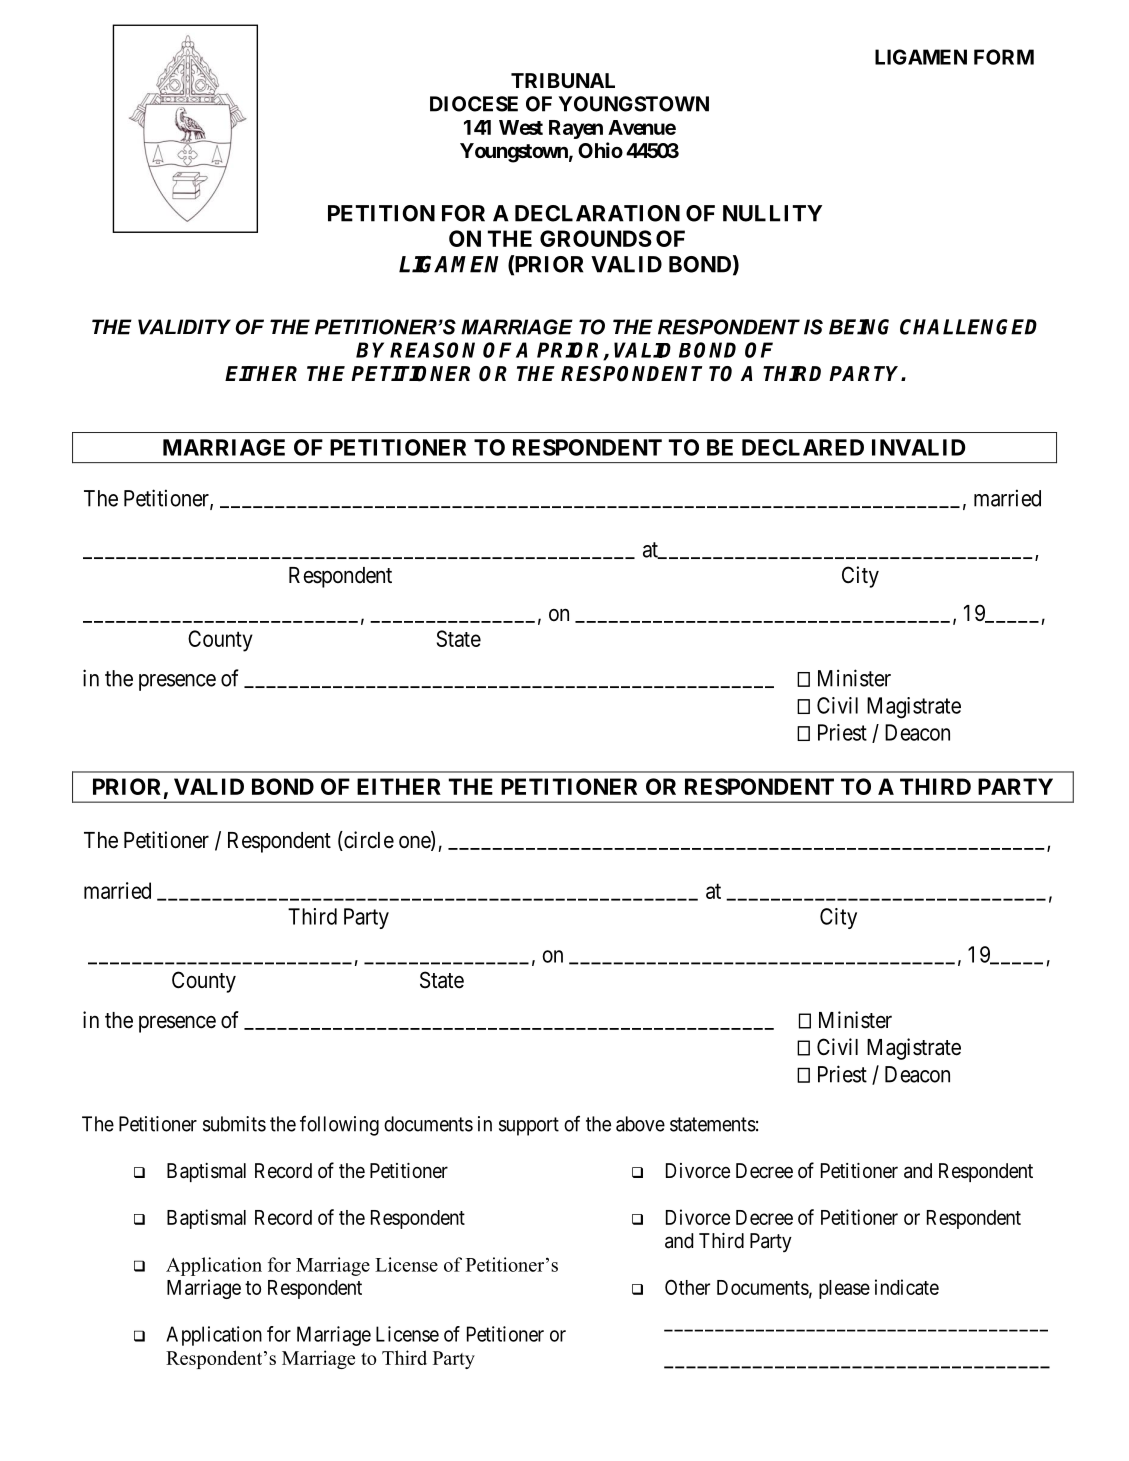  What do you see at coordinates (803, 447) in the page?
I see `DECLARED` at bounding box center [803, 447].
